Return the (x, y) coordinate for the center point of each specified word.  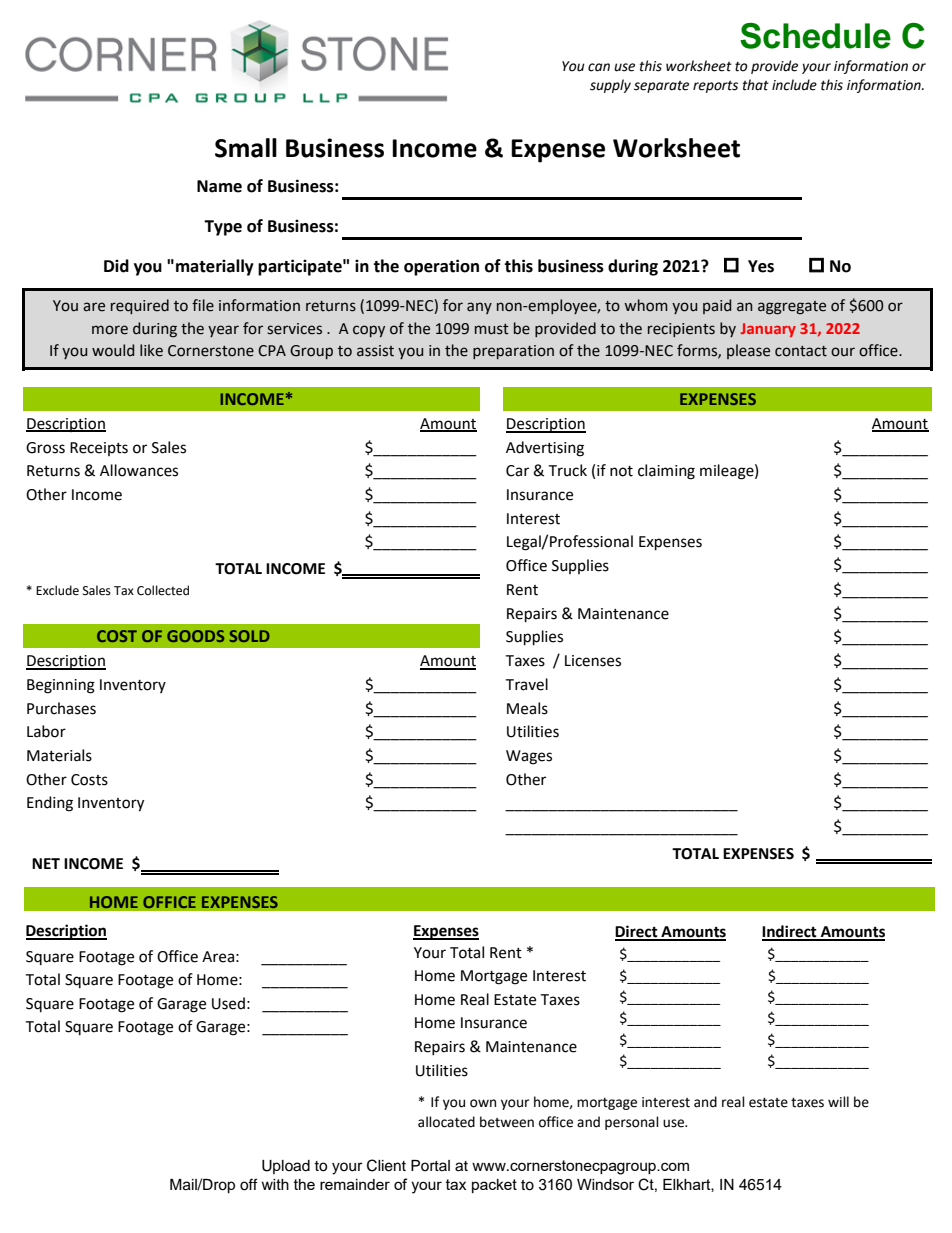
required (140, 306)
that (756, 85)
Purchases (61, 708)
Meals (527, 708)
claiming (666, 472)
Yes (761, 266)
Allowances (139, 470)
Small (246, 148)
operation (441, 267)
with (275, 1184)
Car (517, 471)
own (483, 1103)
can (599, 67)
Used (228, 1003)
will (838, 1101)
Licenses (593, 661)
